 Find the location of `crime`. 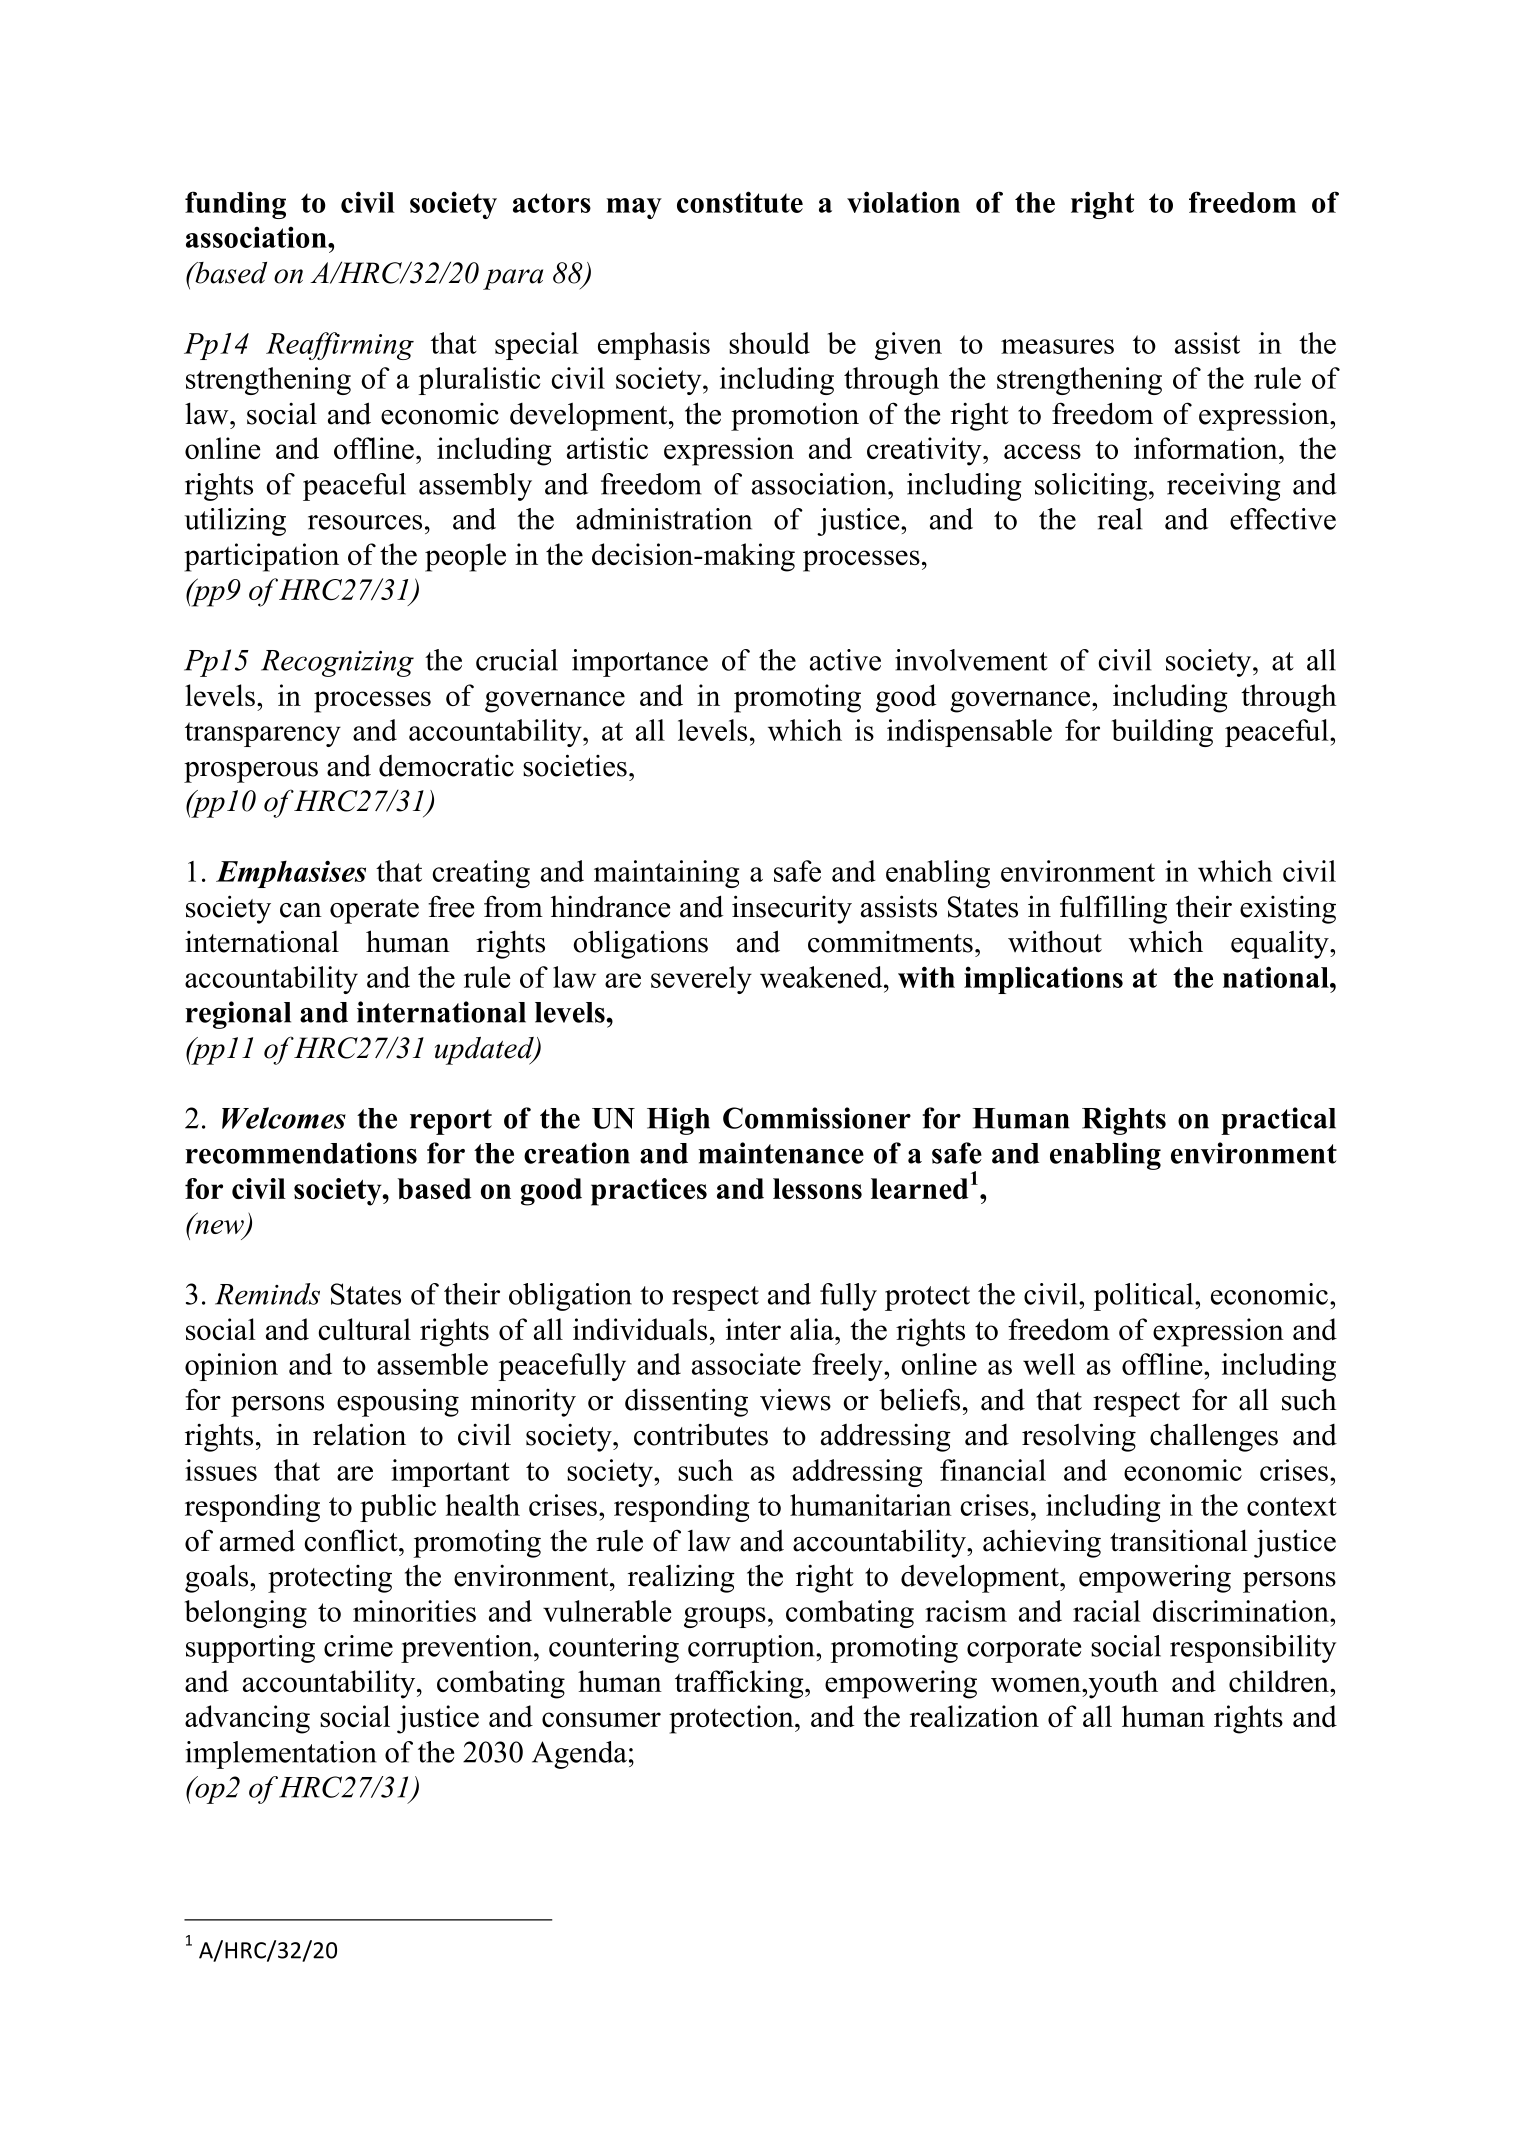

crime is located at coordinates (358, 1646).
